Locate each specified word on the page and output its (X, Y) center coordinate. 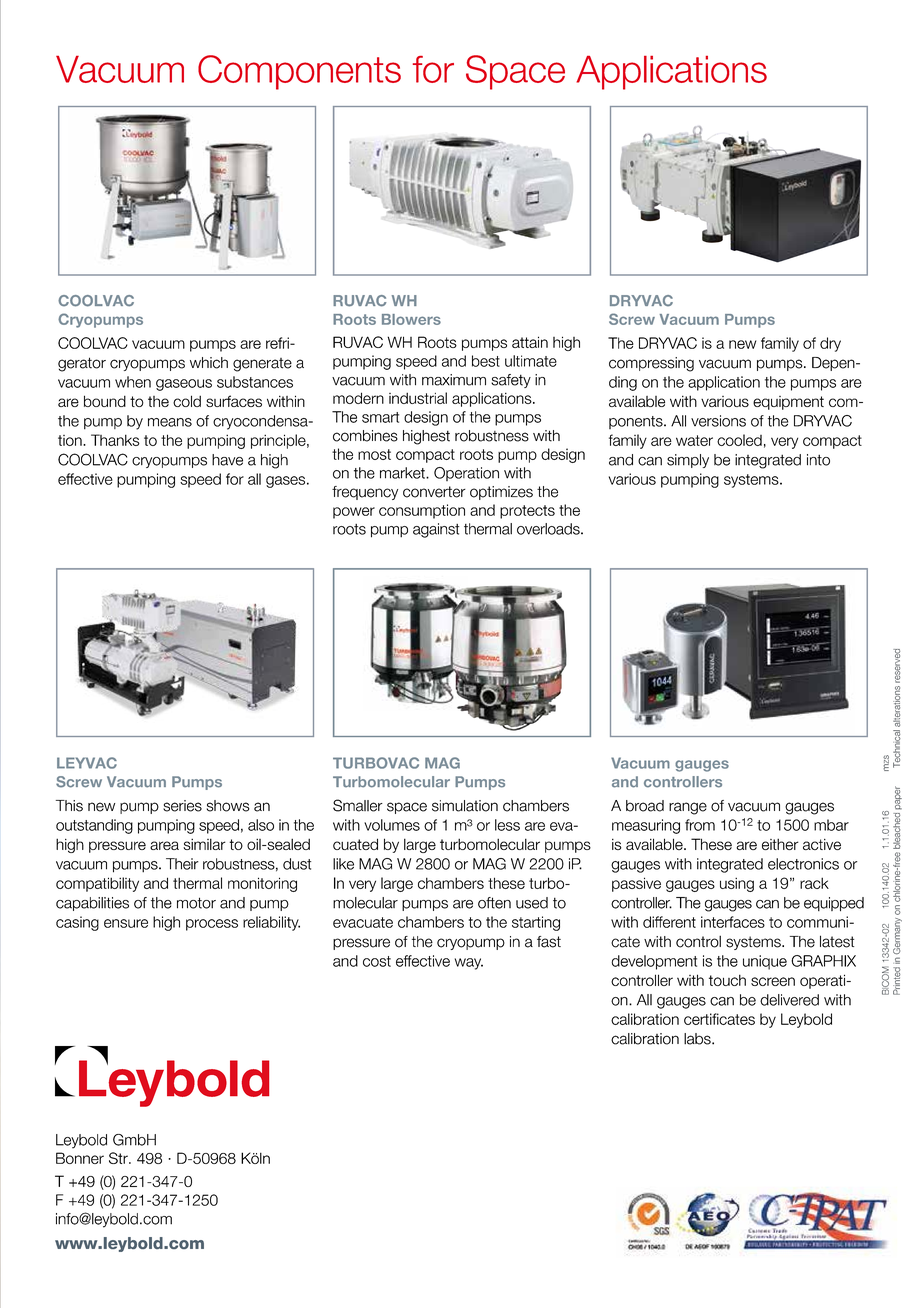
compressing (651, 364)
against (436, 530)
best (486, 361)
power (354, 513)
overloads (549, 529)
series (182, 806)
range (688, 808)
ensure (126, 923)
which (209, 363)
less (507, 825)
